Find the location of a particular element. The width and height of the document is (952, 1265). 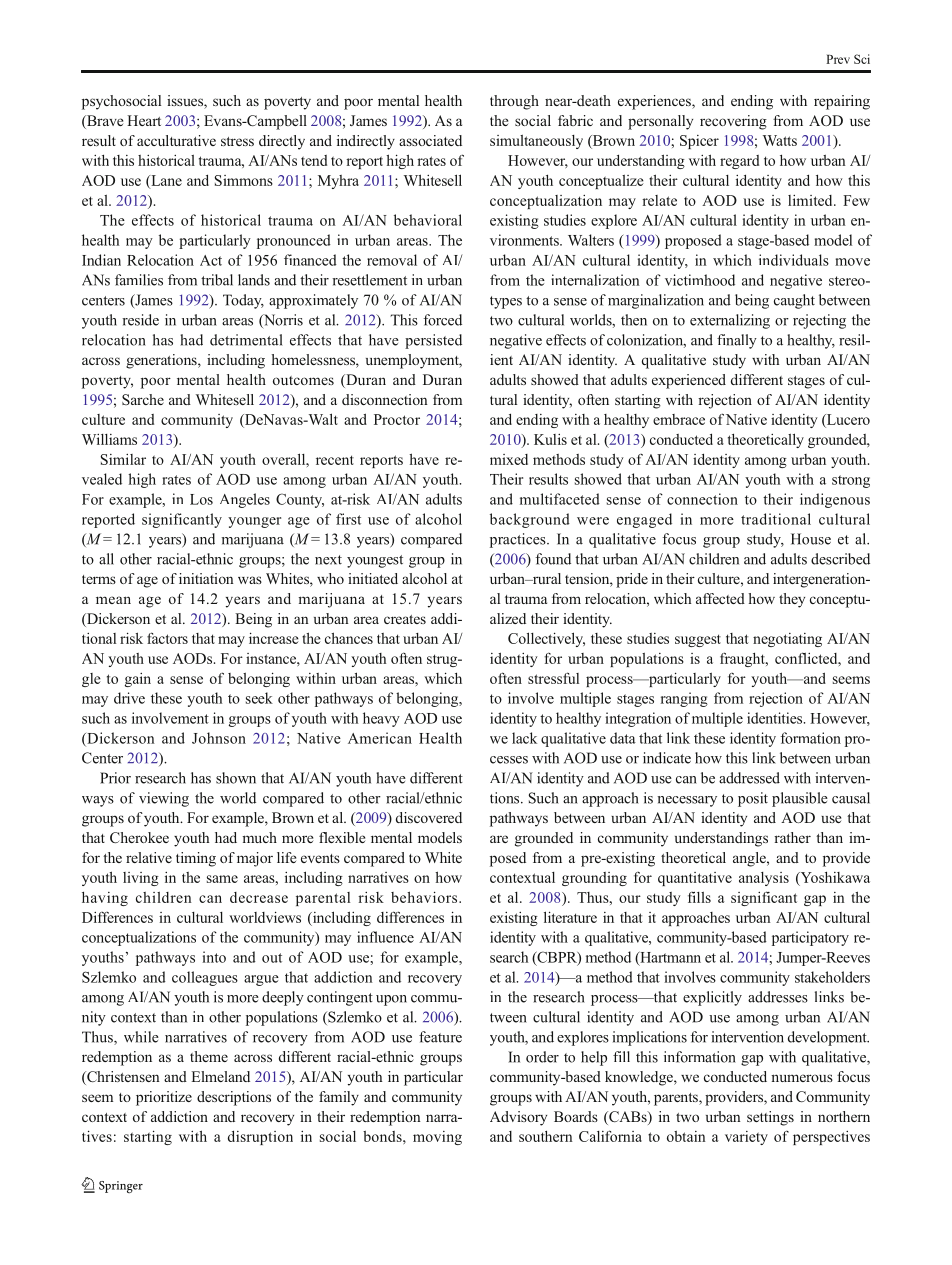

lack is located at coordinates (524, 738).
